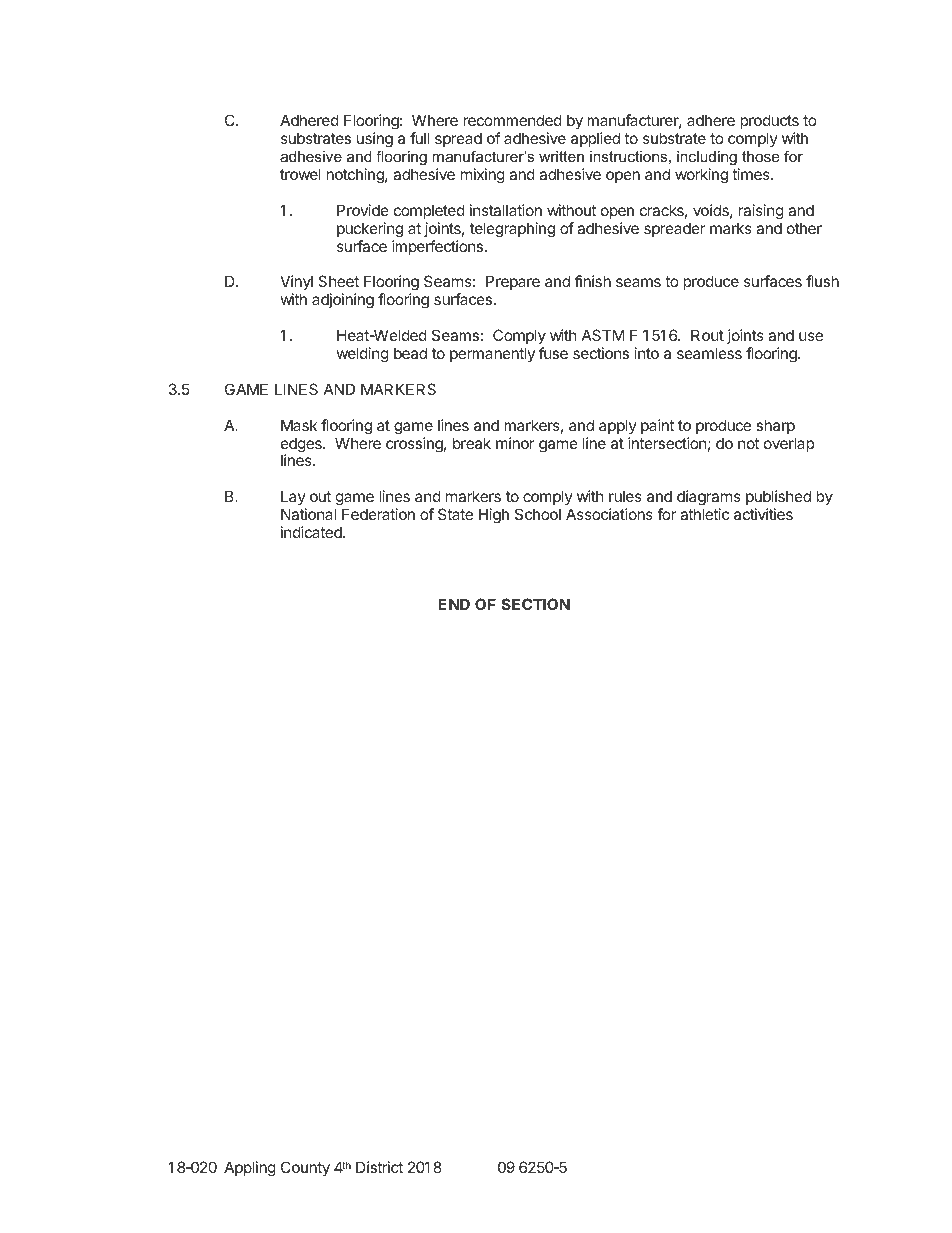 The height and width of the page is (1233, 952). Describe the element at coordinates (378, 514) in the page. I see `Federation` at that location.
